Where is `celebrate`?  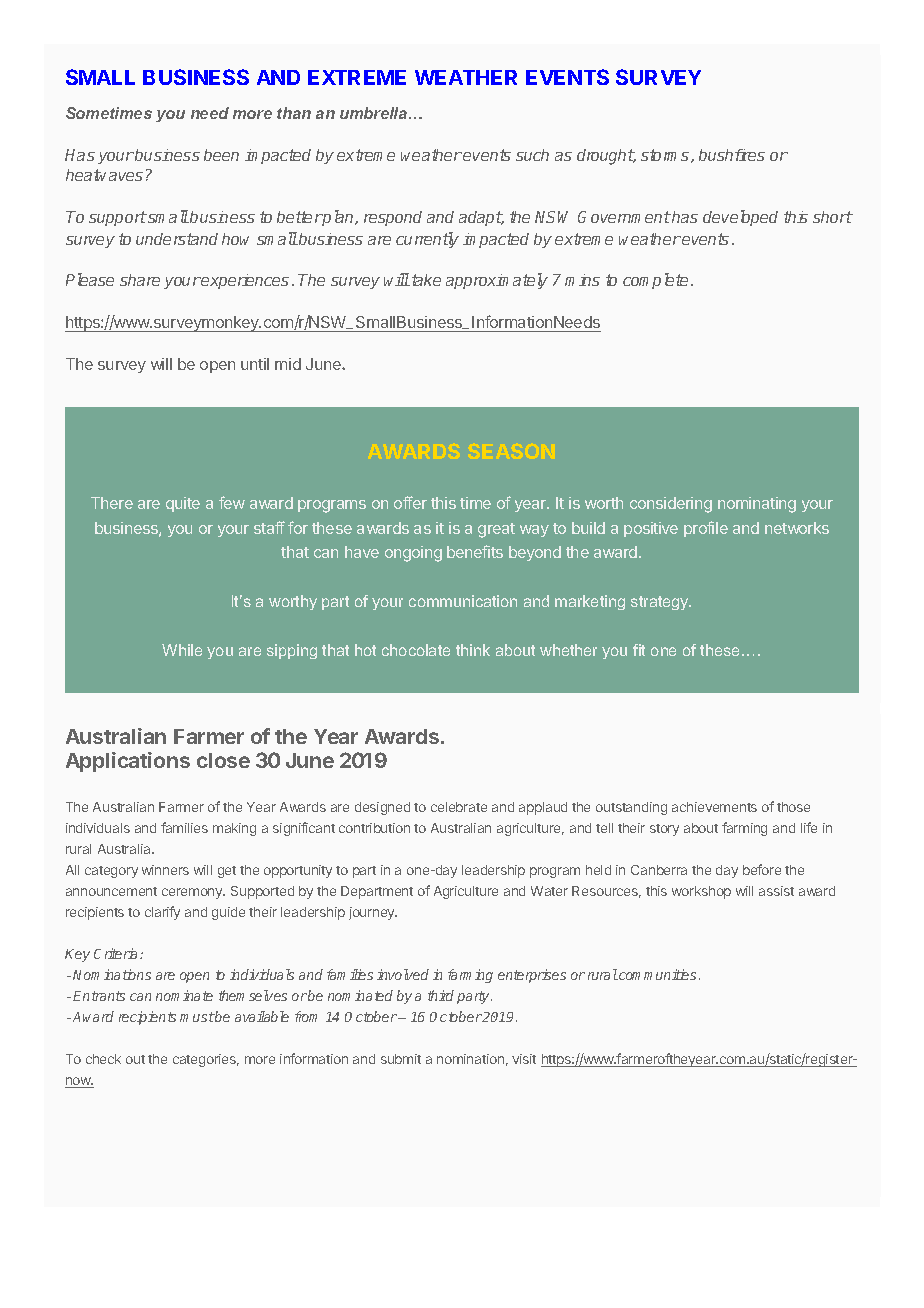 celebrate is located at coordinates (459, 807).
